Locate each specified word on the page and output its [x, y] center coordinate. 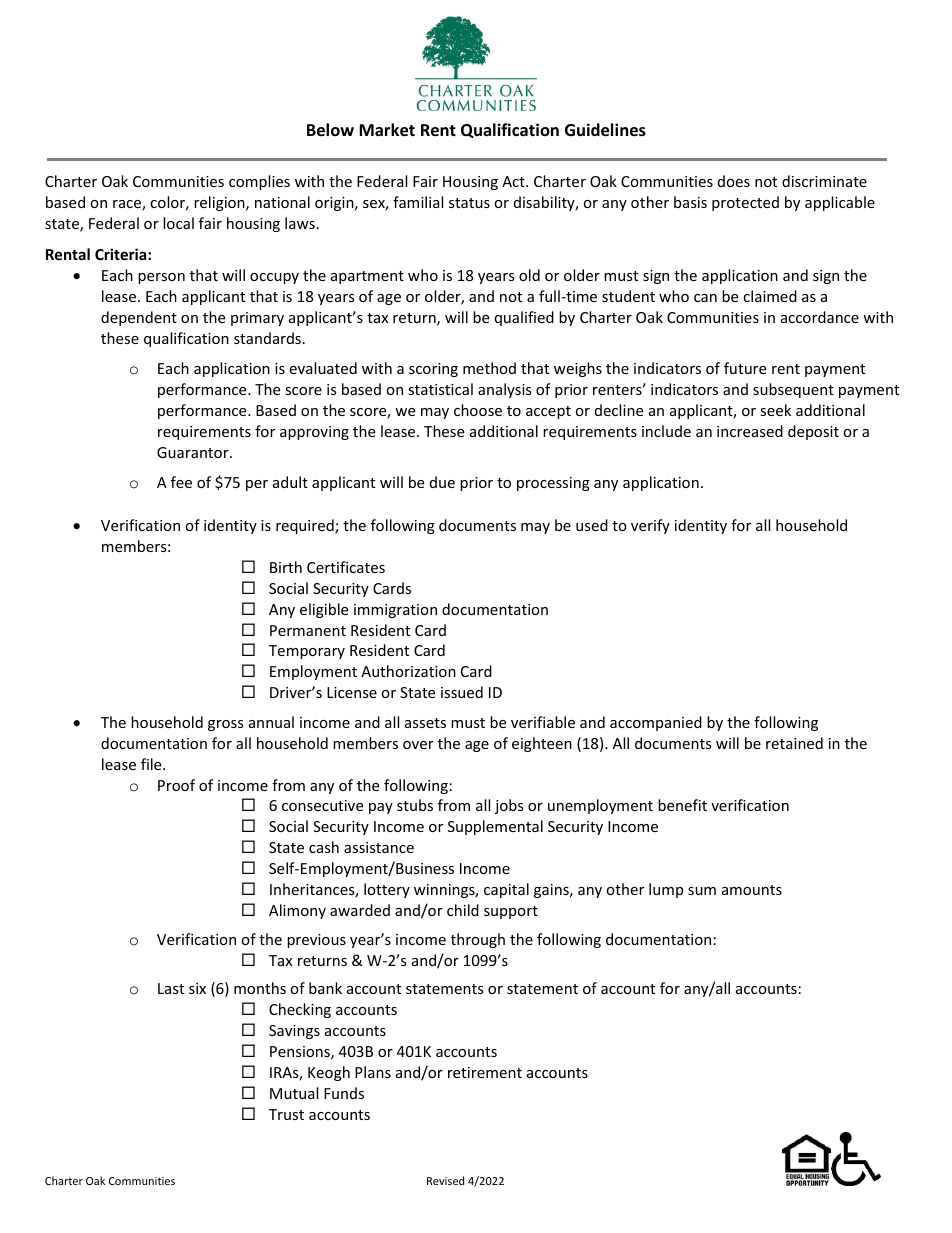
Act [514, 181]
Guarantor [194, 452]
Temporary [307, 652]
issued [462, 692]
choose [478, 410]
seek [775, 410]
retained [794, 743]
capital [506, 890]
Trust [286, 1114]
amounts [752, 890]
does [734, 181]
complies [259, 182]
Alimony [297, 911]
